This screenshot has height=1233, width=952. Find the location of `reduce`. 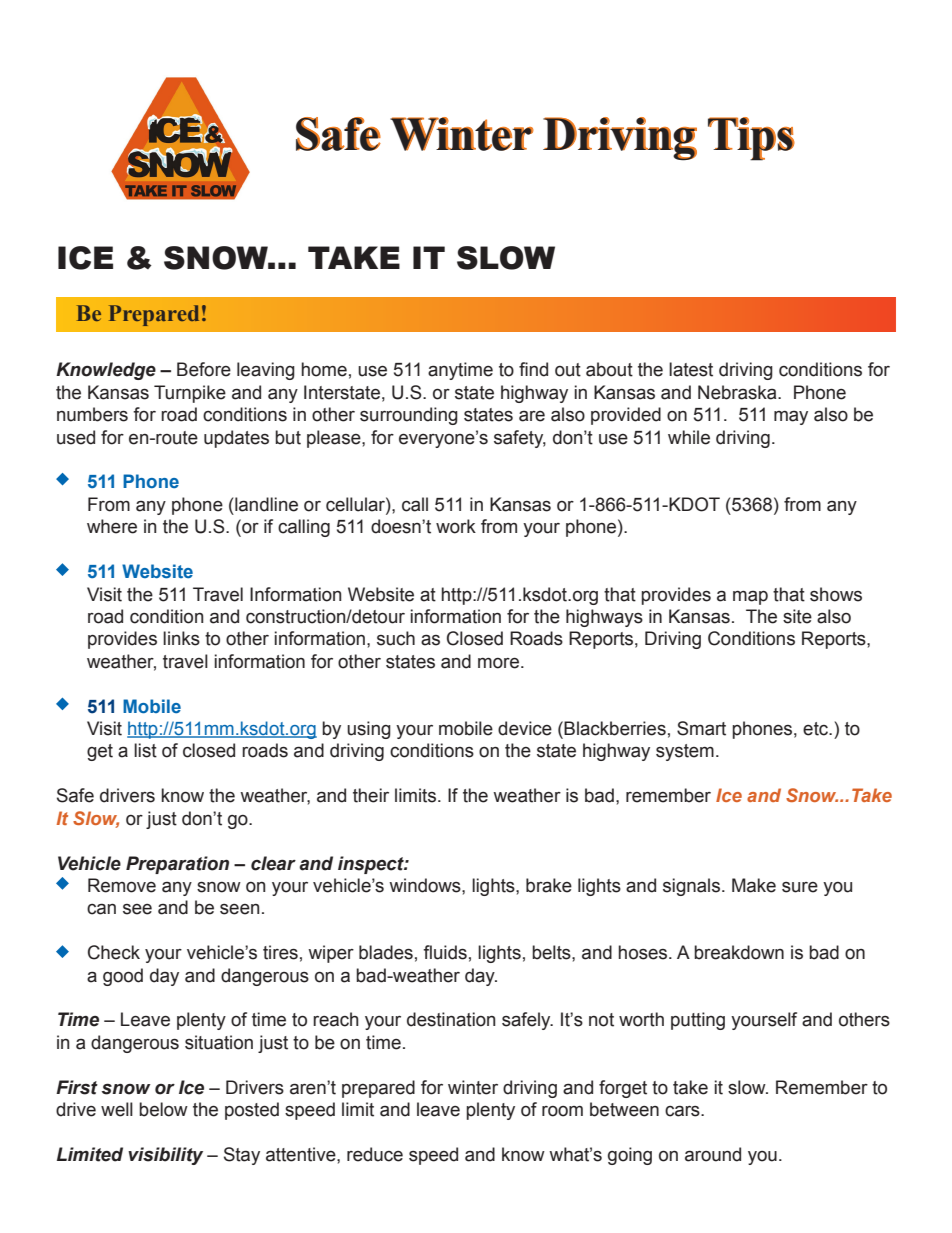

reduce is located at coordinates (375, 1154).
